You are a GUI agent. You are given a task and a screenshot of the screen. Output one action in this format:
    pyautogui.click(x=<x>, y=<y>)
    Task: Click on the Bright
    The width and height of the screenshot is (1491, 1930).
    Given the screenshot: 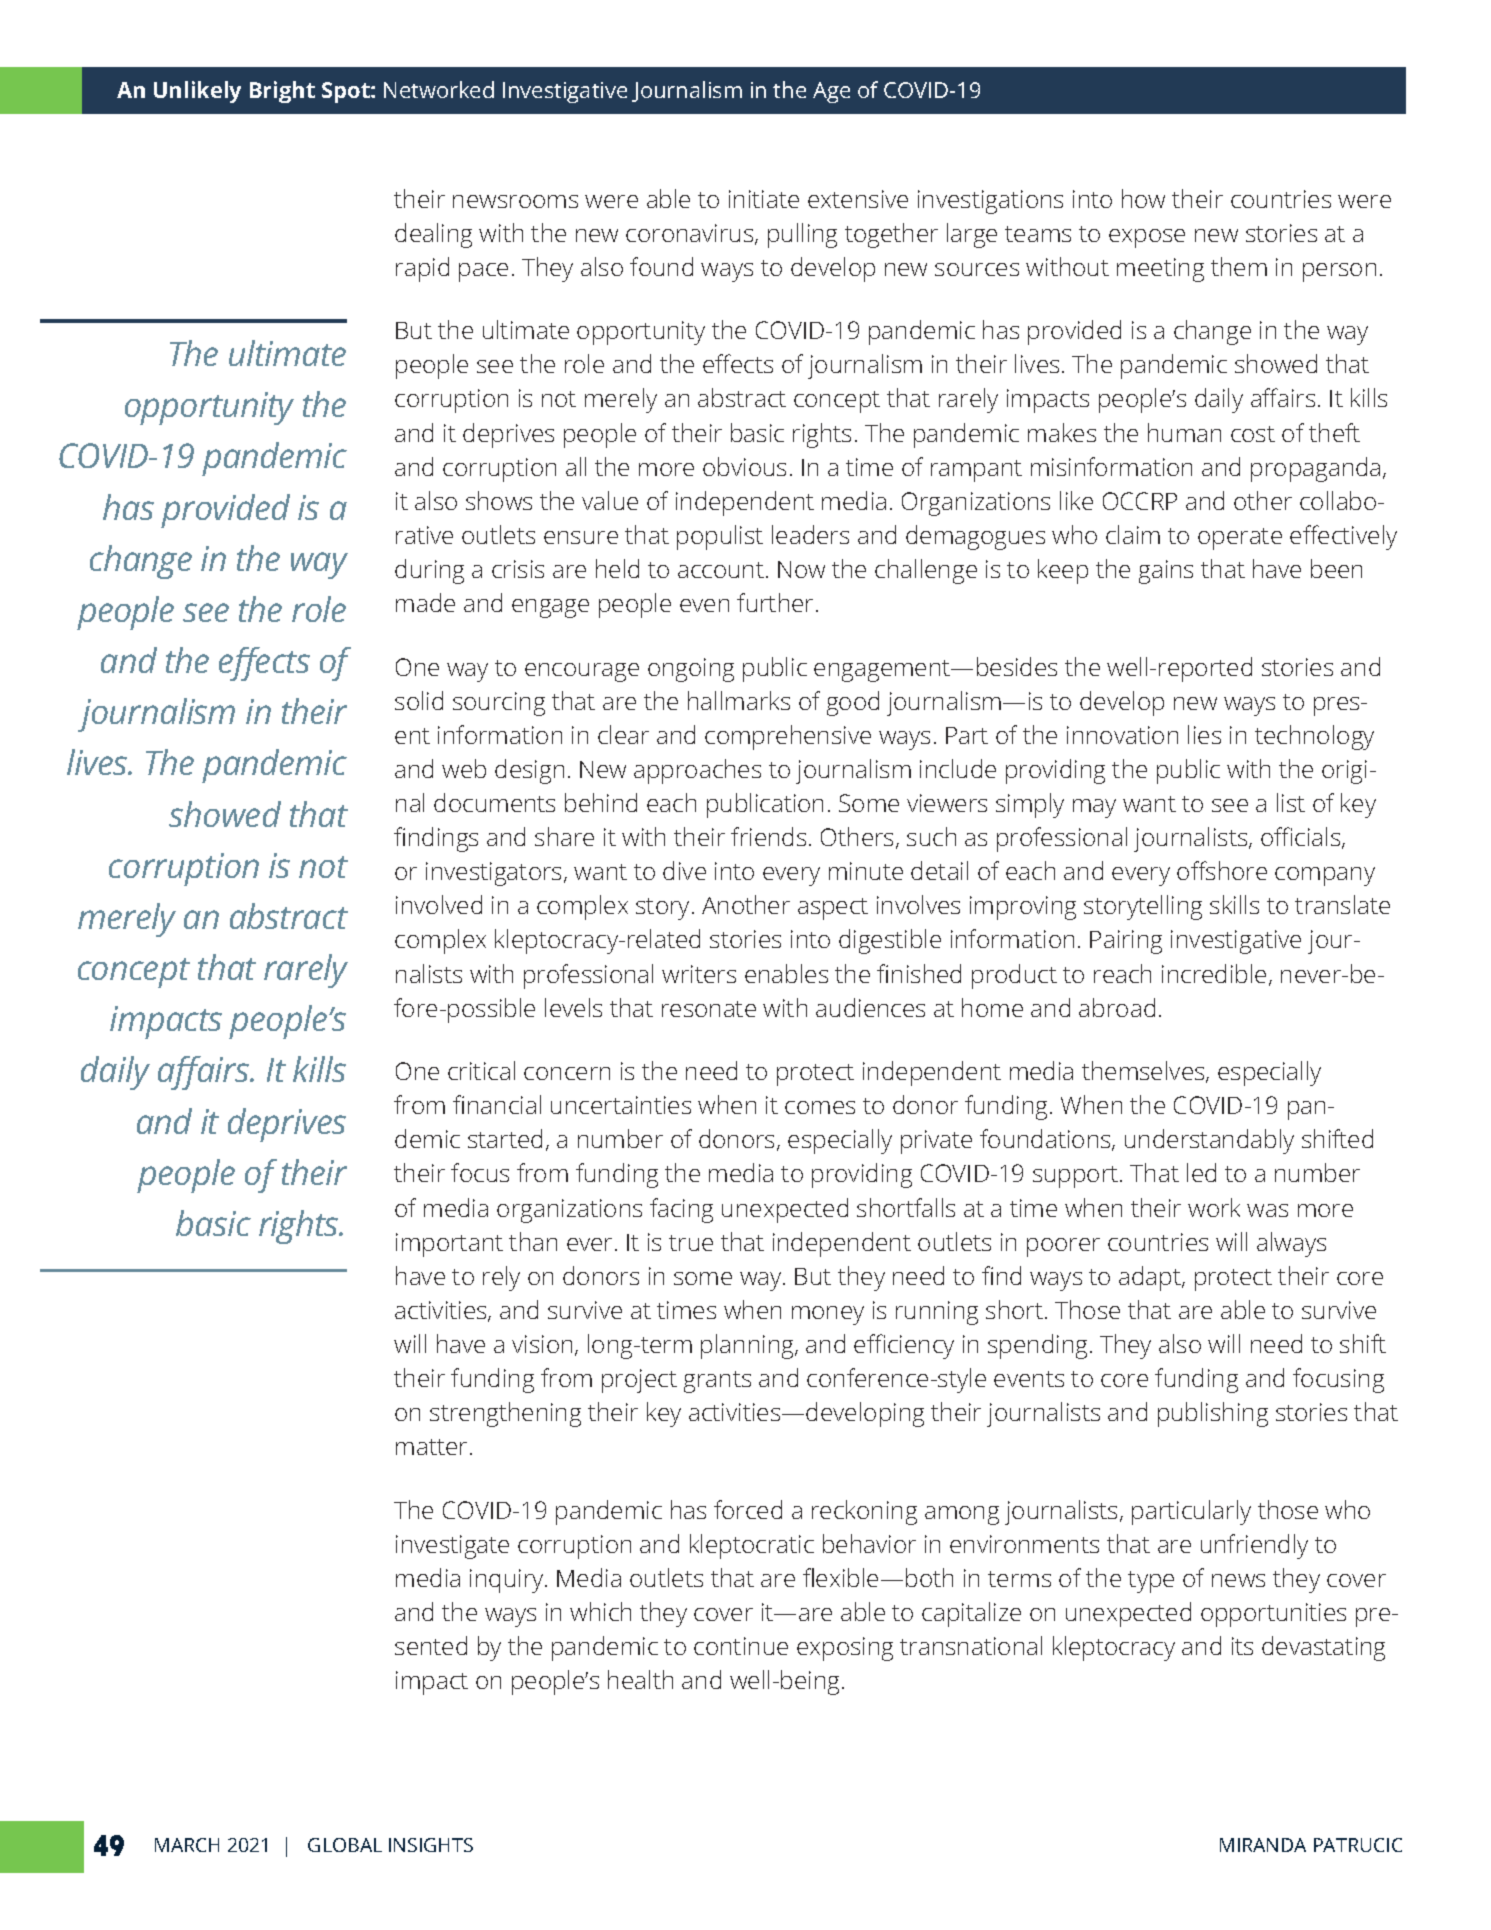 What is the action you would take?
    pyautogui.click(x=282, y=92)
